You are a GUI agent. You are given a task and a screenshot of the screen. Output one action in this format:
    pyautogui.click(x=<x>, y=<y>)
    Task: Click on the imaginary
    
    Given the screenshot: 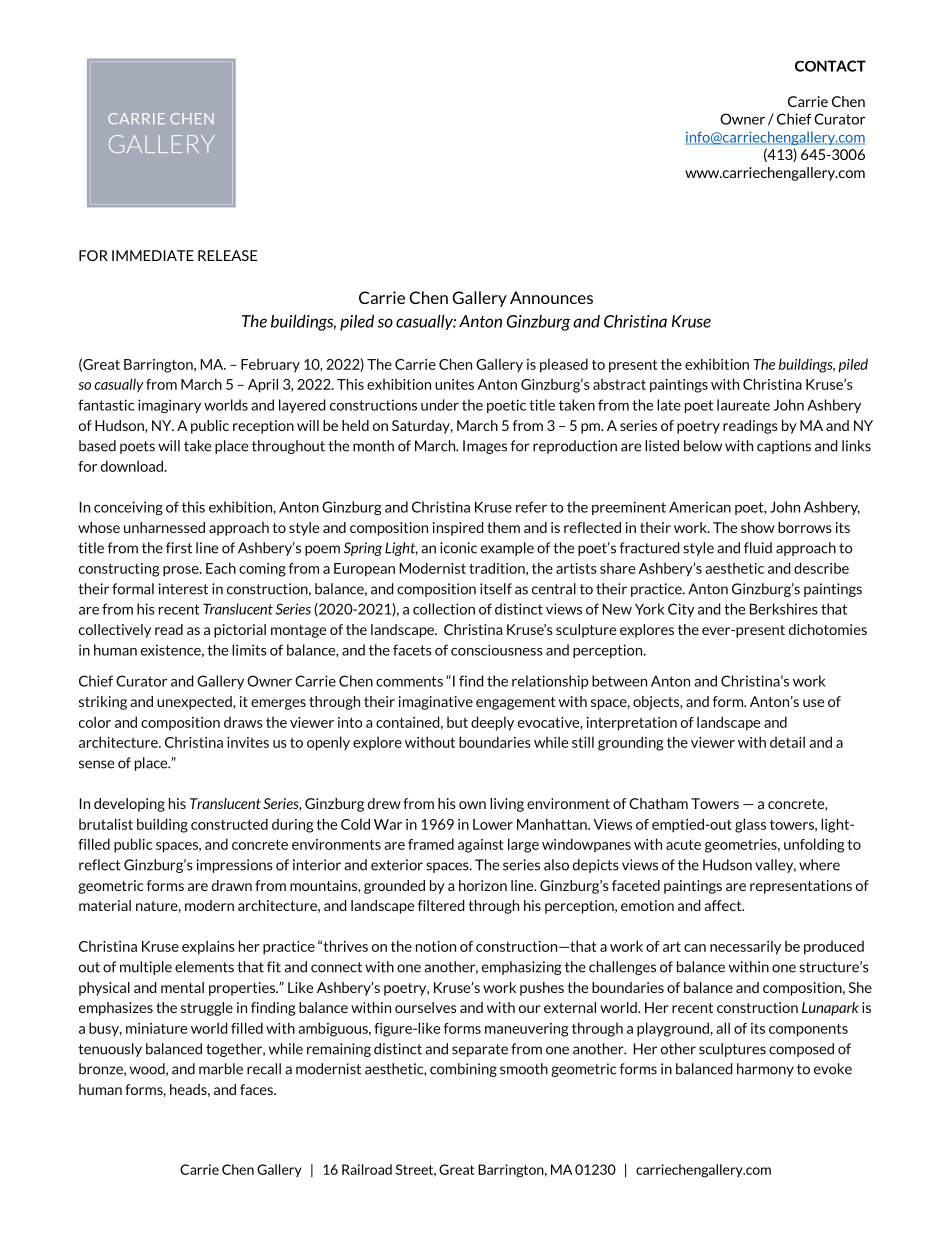 What is the action you would take?
    pyautogui.click(x=169, y=406)
